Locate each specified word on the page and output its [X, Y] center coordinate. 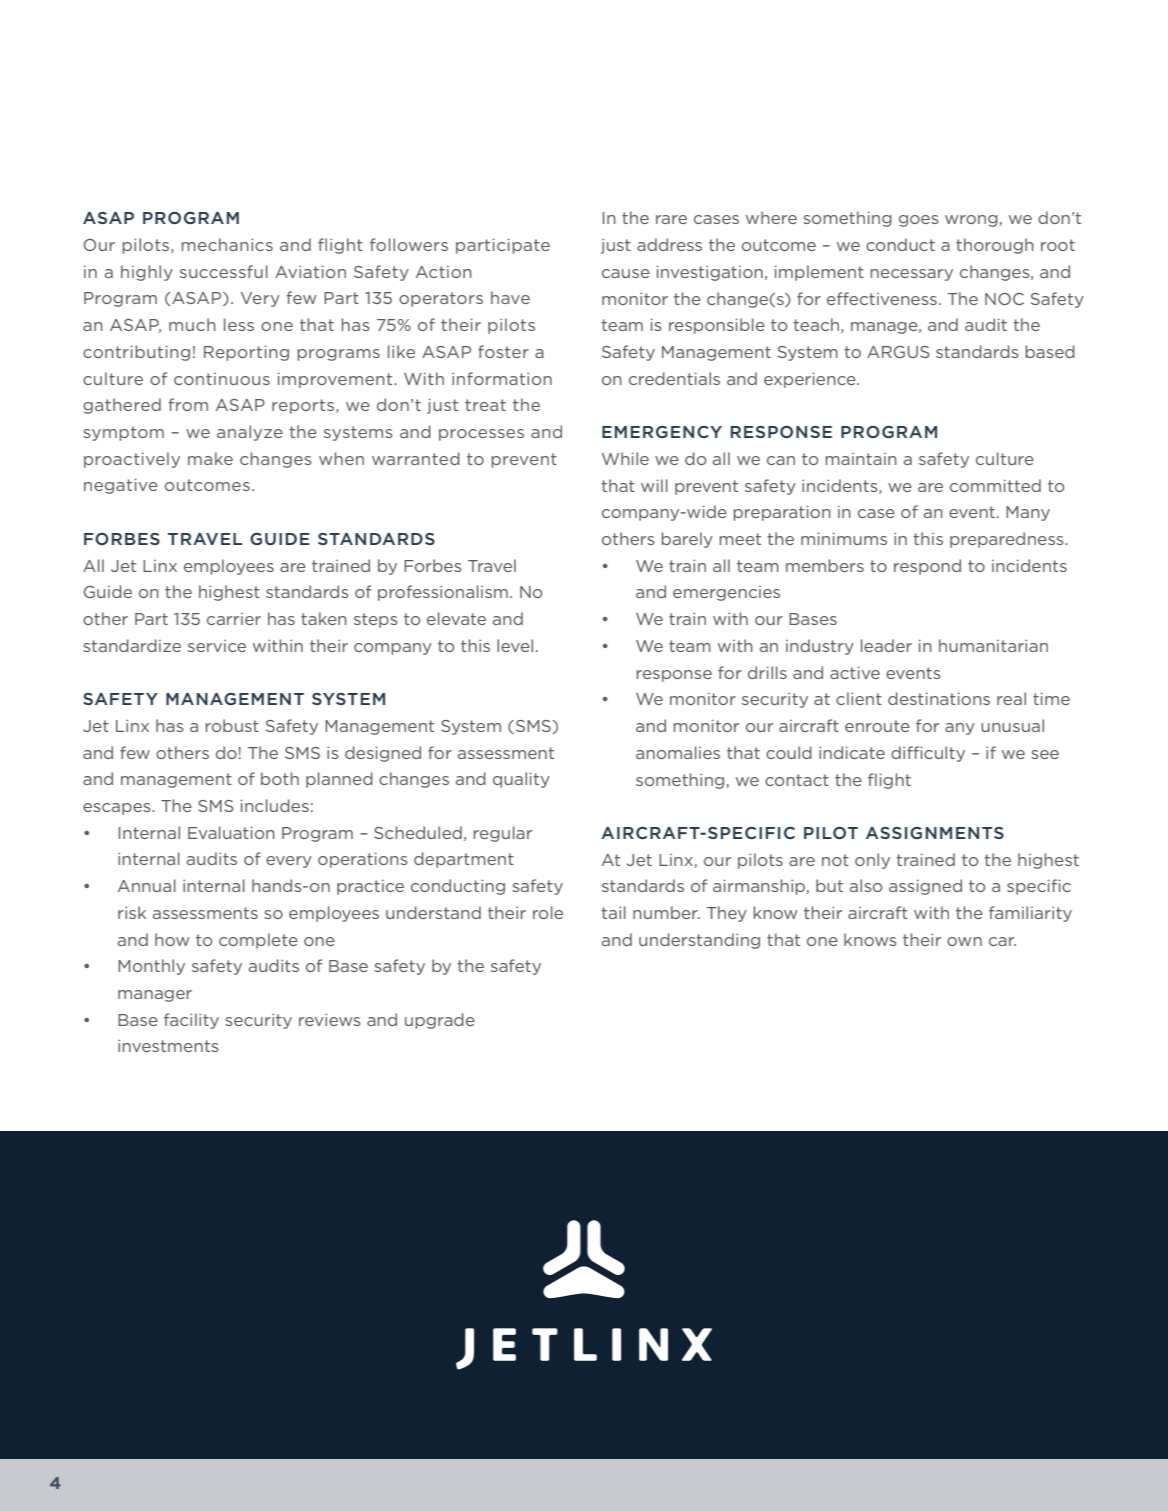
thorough [995, 246]
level [515, 645]
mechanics [227, 244]
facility [191, 1021]
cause [626, 273]
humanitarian [993, 645]
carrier [234, 619]
